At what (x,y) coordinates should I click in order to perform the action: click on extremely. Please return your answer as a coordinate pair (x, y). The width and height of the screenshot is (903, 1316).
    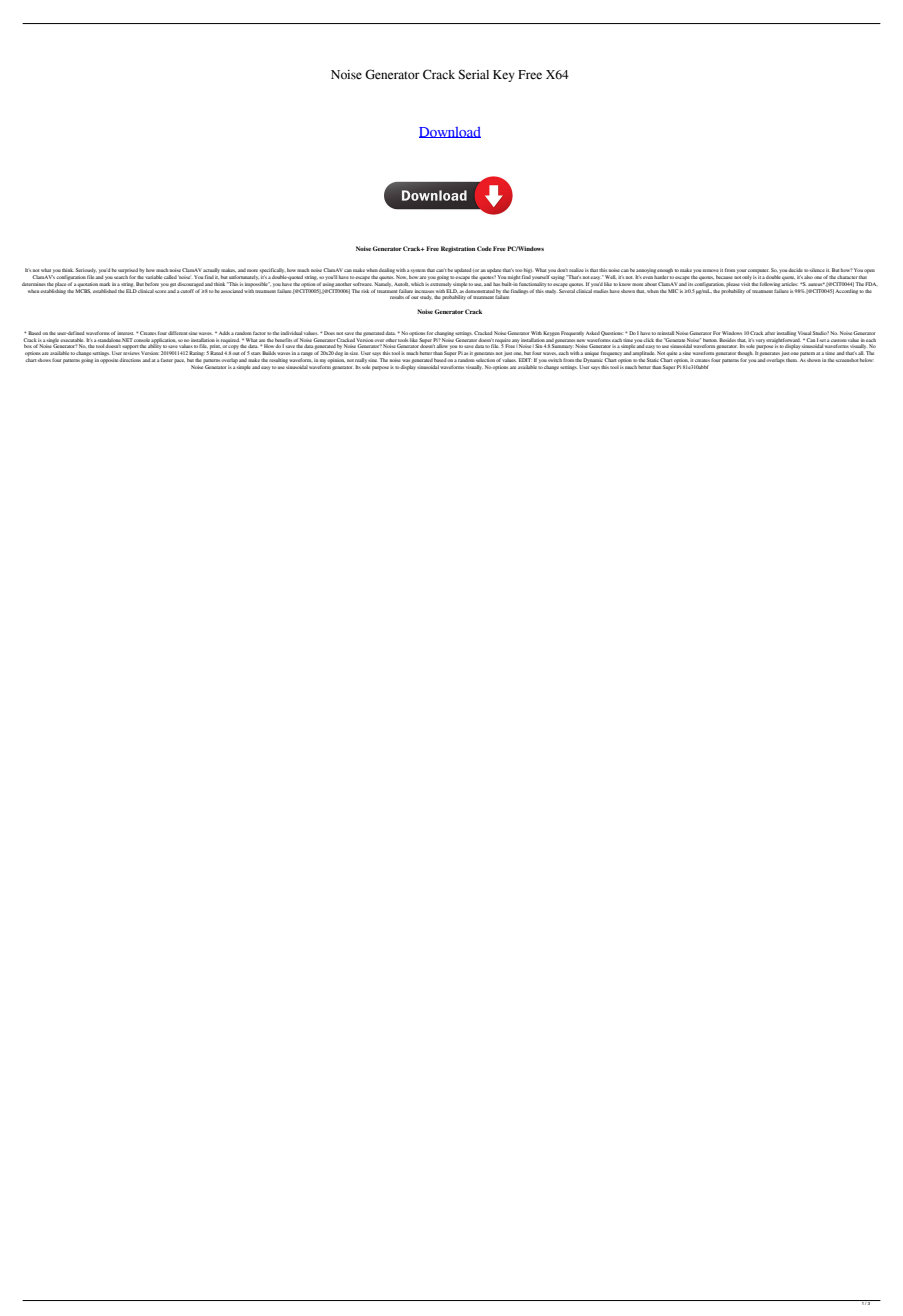
    Looking at the image, I should click on (441, 284).
